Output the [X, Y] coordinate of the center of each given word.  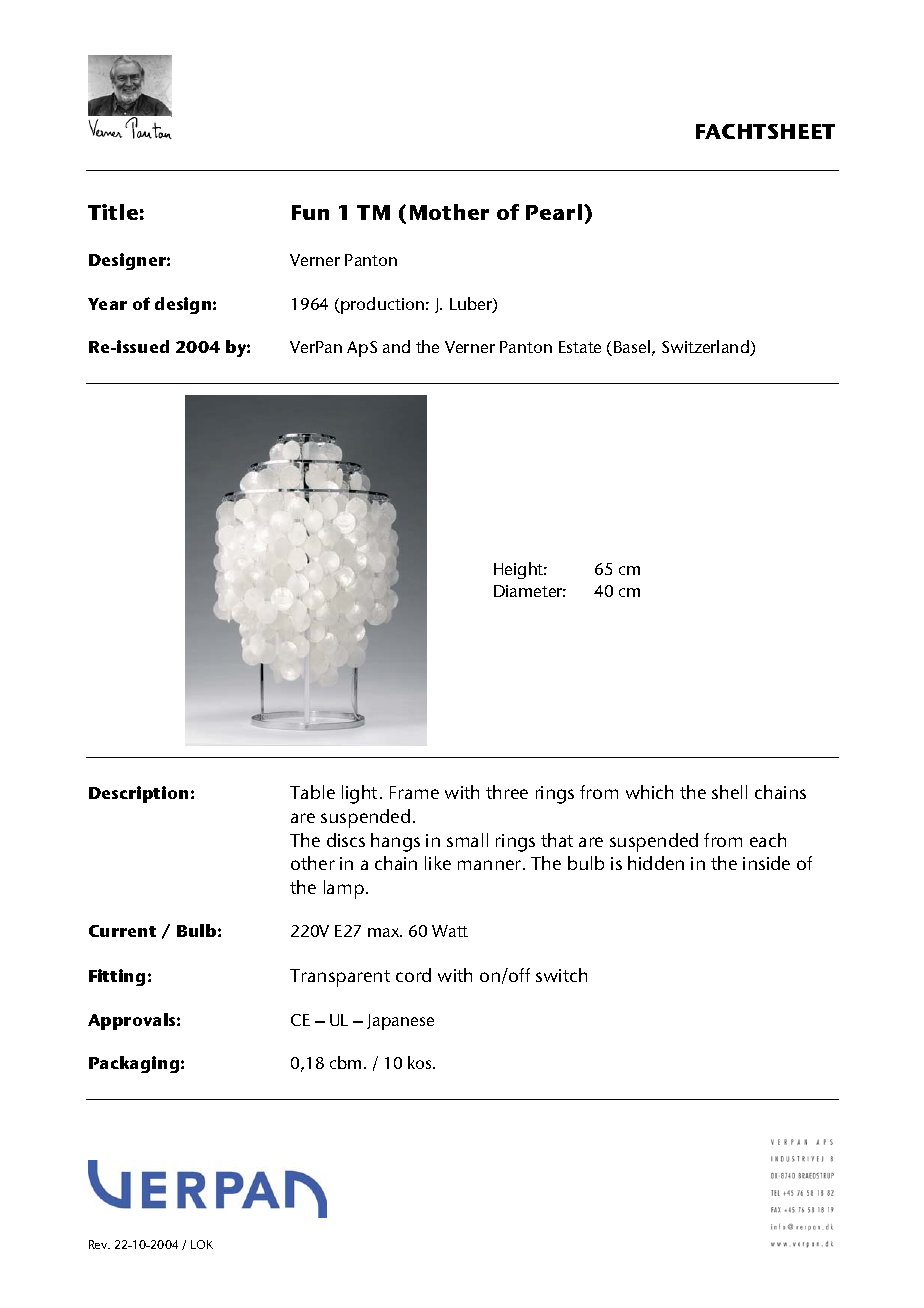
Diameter [530, 591]
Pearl [554, 212]
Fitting [117, 977]
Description [138, 794]
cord [413, 975]
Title [113, 212]
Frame [414, 792]
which [649, 792]
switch [561, 975]
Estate [580, 347]
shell [729, 792]
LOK [202, 1244]
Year [107, 304]
